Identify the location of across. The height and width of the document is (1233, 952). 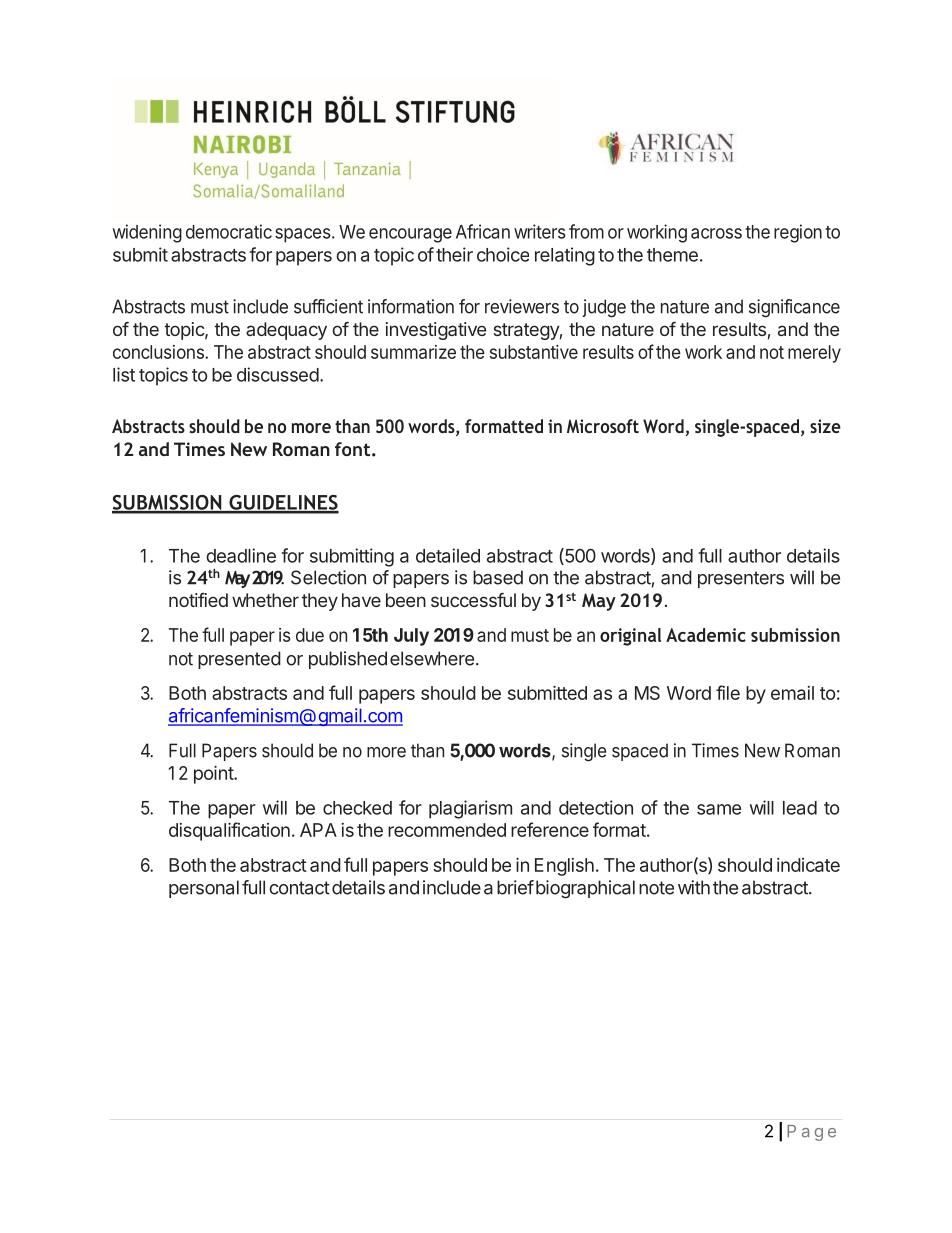
(716, 233).
